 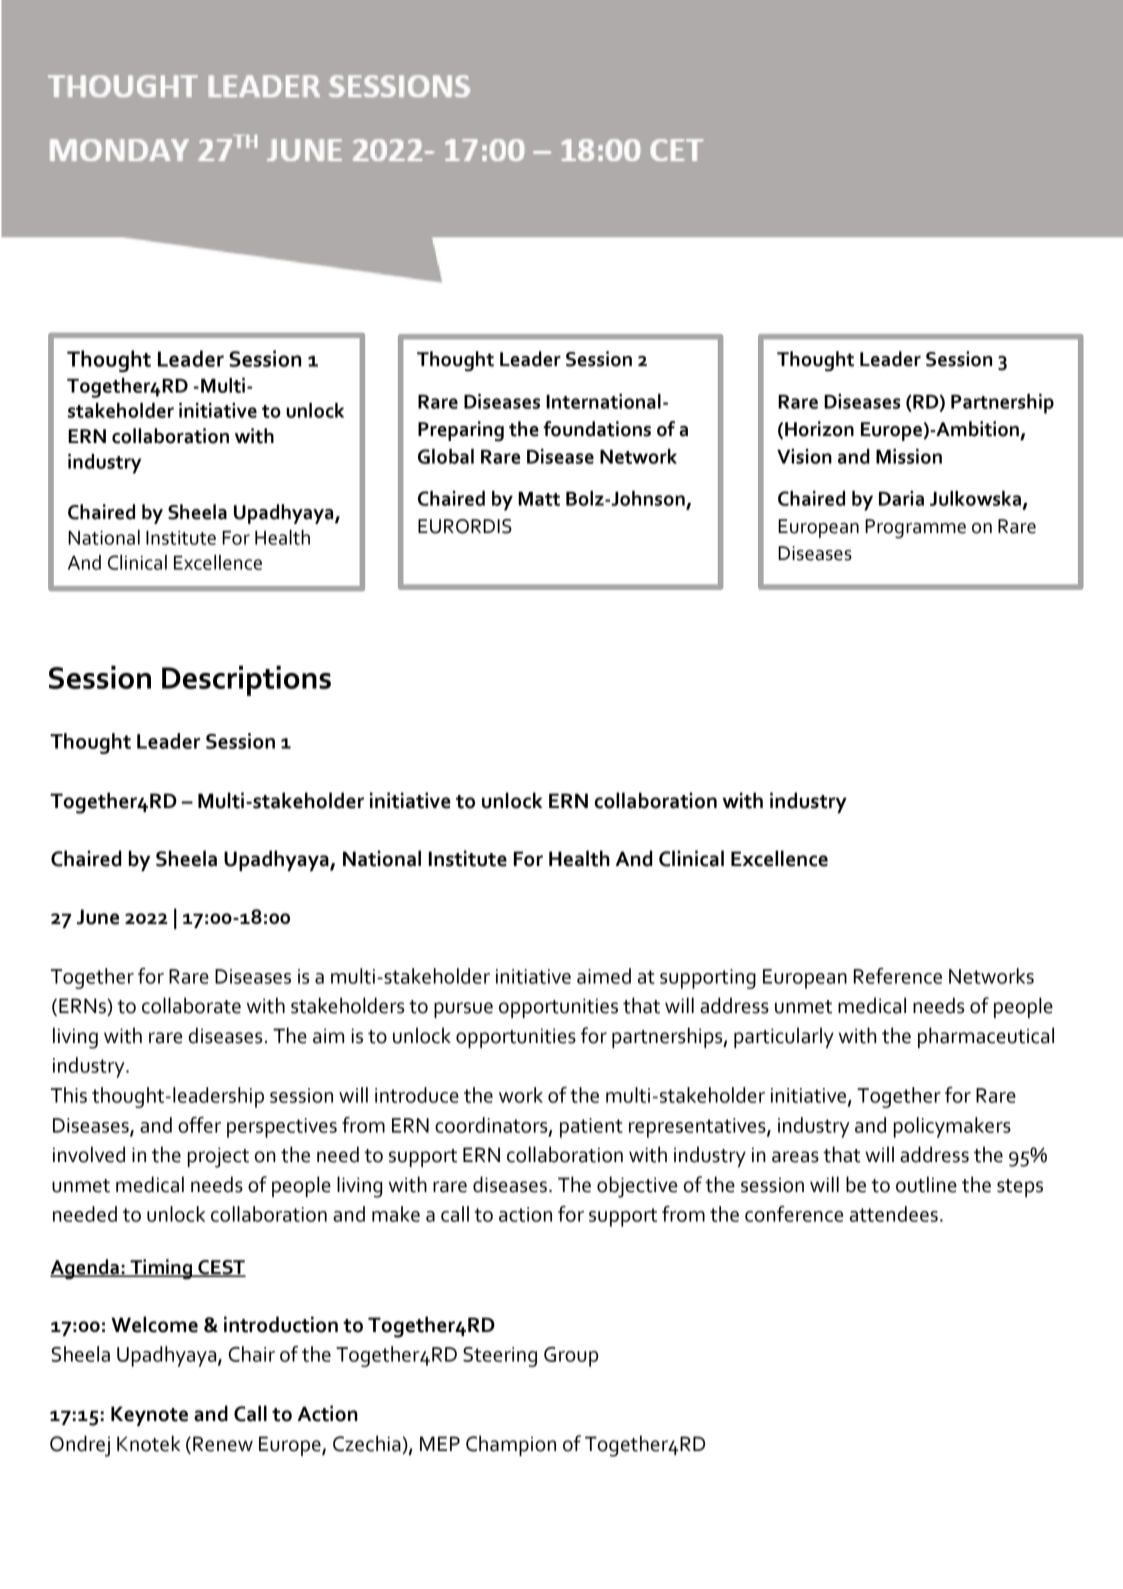 What do you see at coordinates (98, 917) in the screenshot?
I see `June` at bounding box center [98, 917].
